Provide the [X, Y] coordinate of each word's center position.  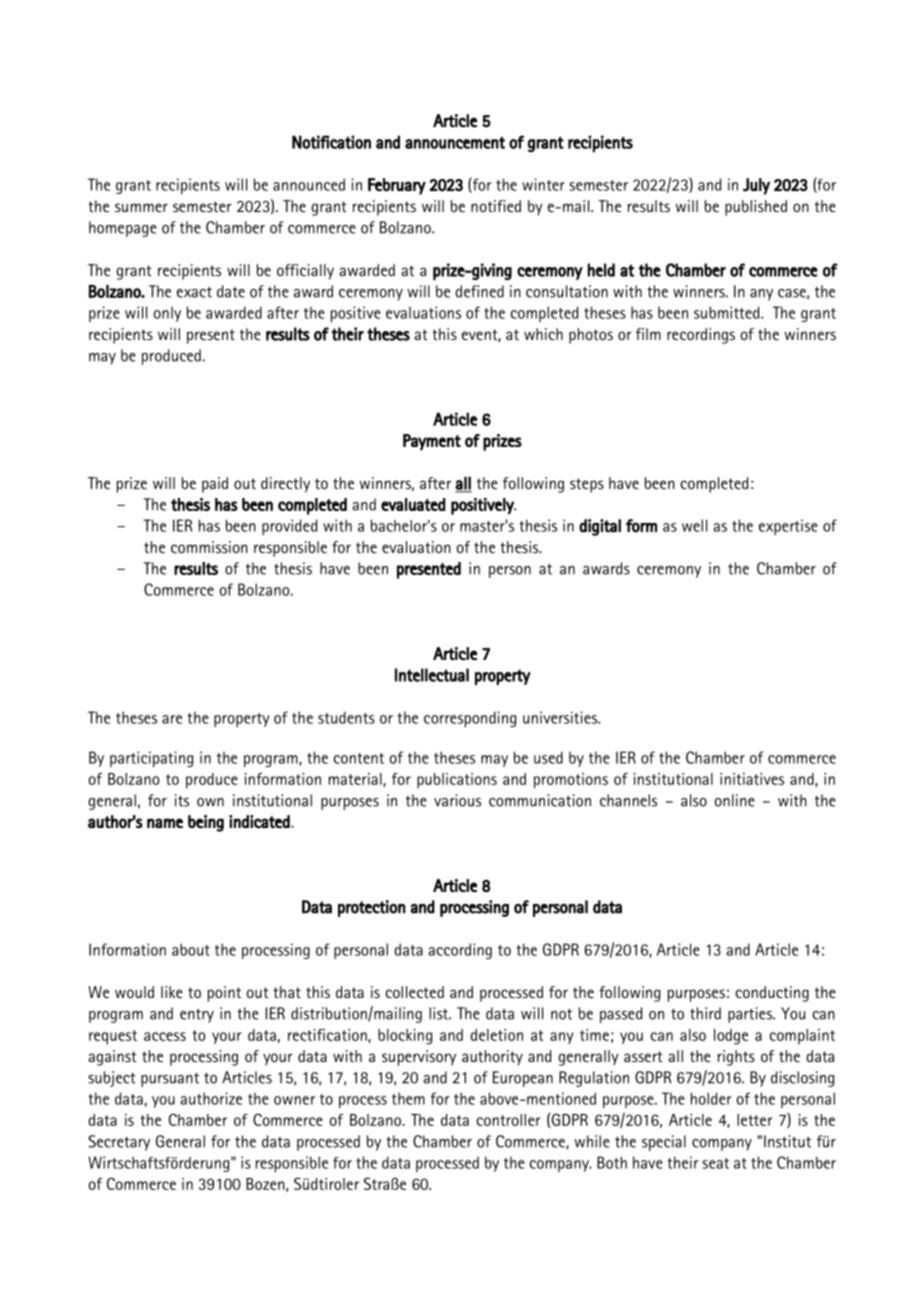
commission [209, 547]
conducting [772, 994]
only [167, 314]
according [460, 951]
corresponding [470, 719]
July [756, 186]
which [543, 334]
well [694, 525]
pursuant [170, 1079]
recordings [701, 336]
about [191, 949]
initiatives [752, 779]
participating [151, 759]
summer [141, 207]
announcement [455, 142]
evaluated [413, 504]
